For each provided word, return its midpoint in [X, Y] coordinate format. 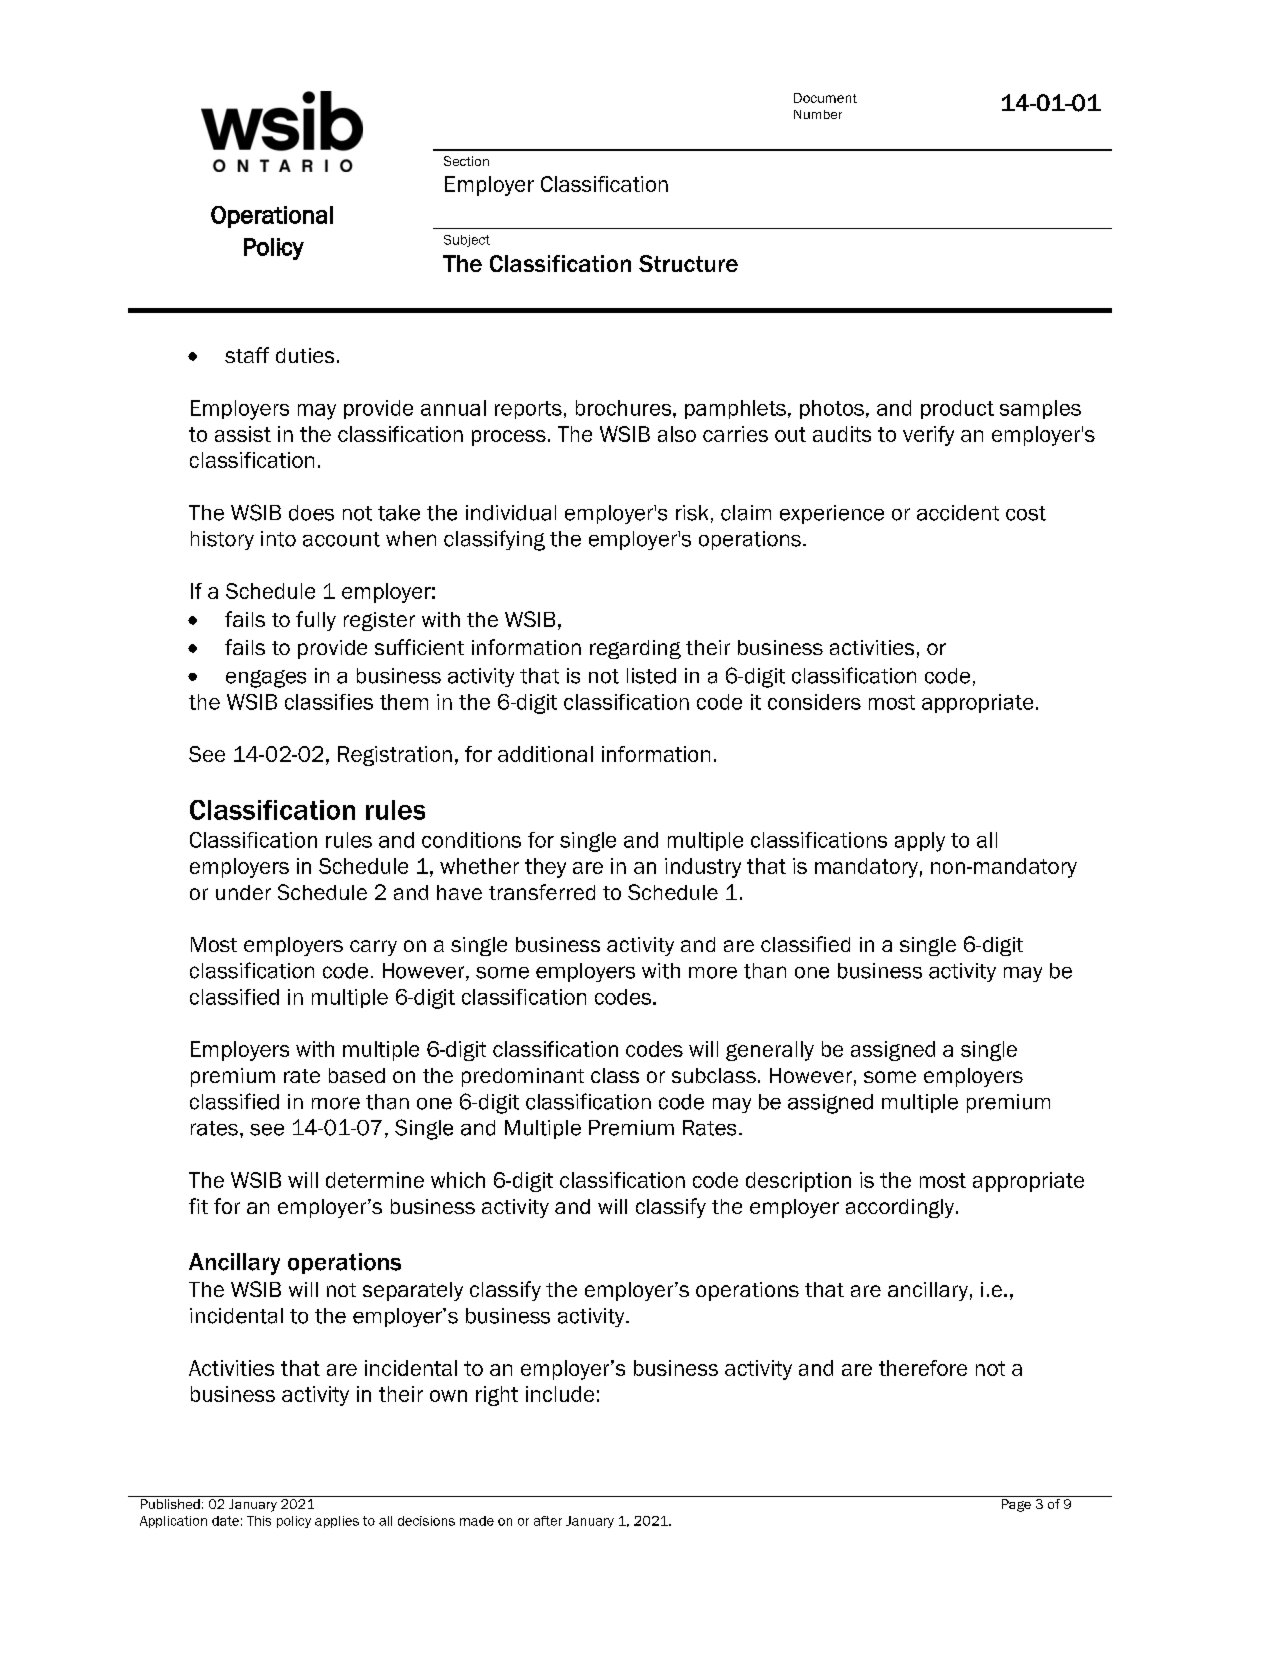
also [677, 434]
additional [545, 754]
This [259, 1521]
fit [198, 1206]
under [243, 892]
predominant [523, 1077]
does [311, 513]
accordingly [901, 1208]
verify [928, 436]
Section [466, 161]
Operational [272, 217]
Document [825, 98]
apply [920, 842]
